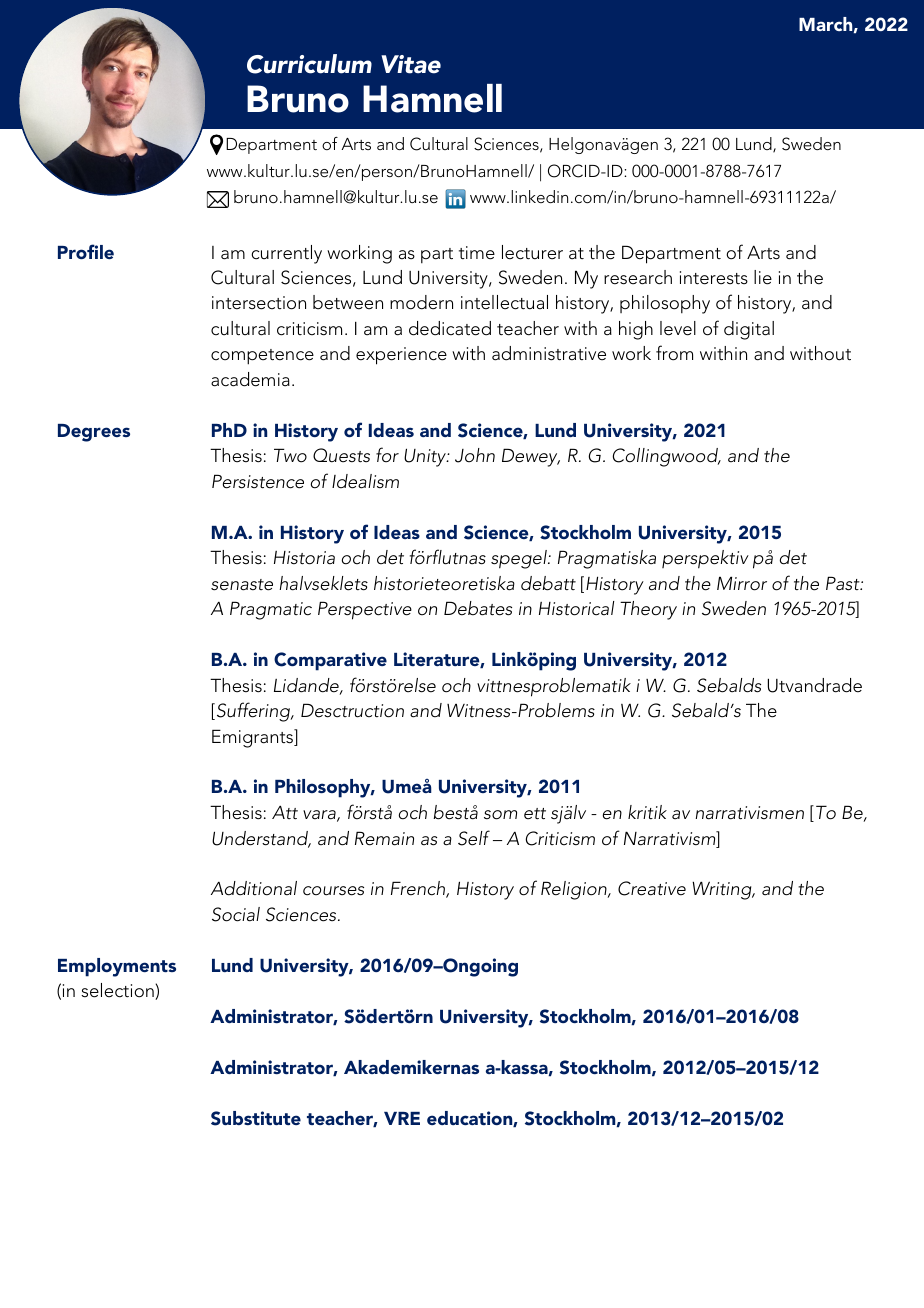  Describe the element at coordinates (674, 353) in the screenshot. I see `from` at that location.
